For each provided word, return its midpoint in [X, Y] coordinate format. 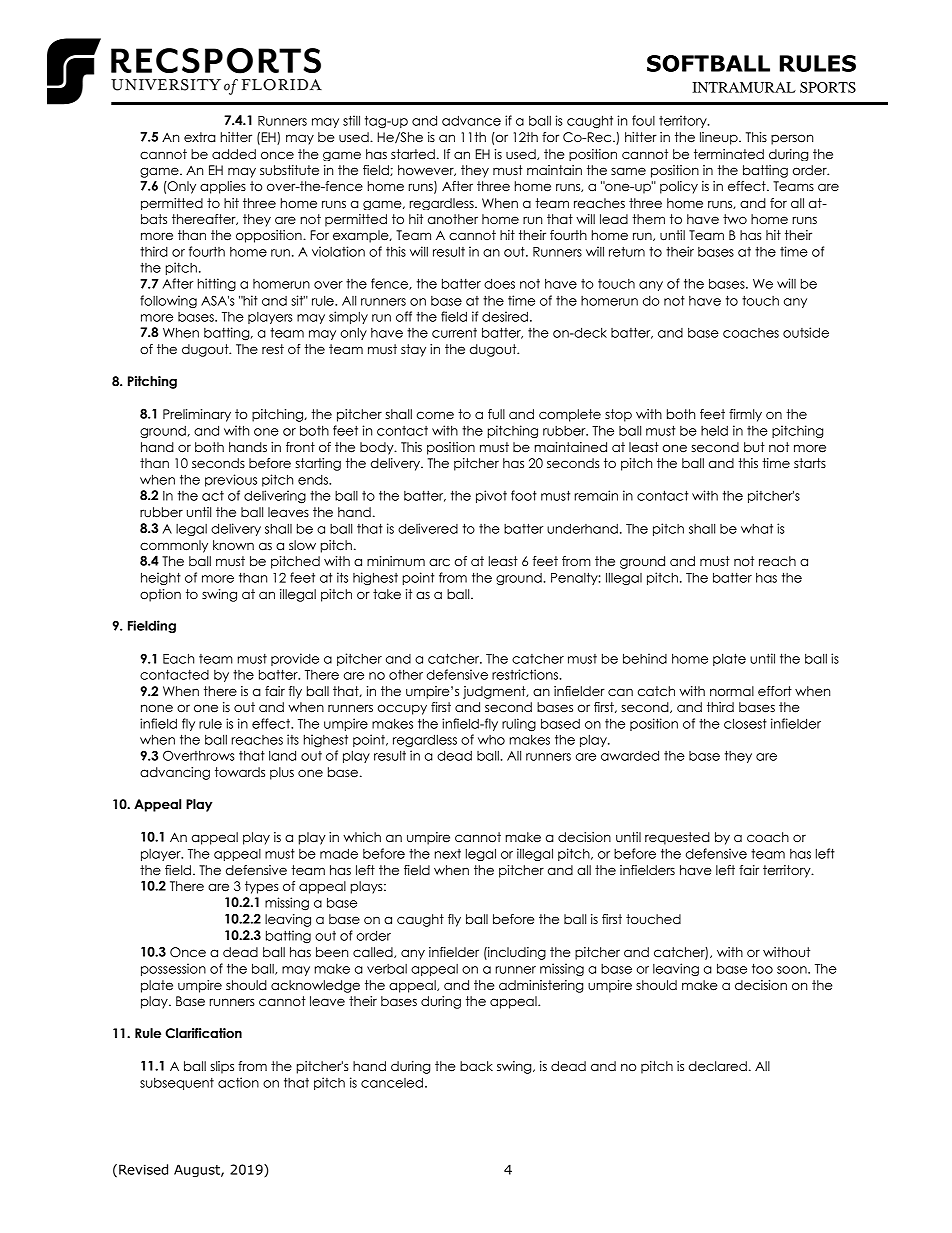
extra [200, 137]
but [754, 447]
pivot [491, 496]
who [491, 740]
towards [240, 772]
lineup [720, 138]
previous [231, 480]
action [238, 1082]
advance [471, 120]
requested [677, 838]
